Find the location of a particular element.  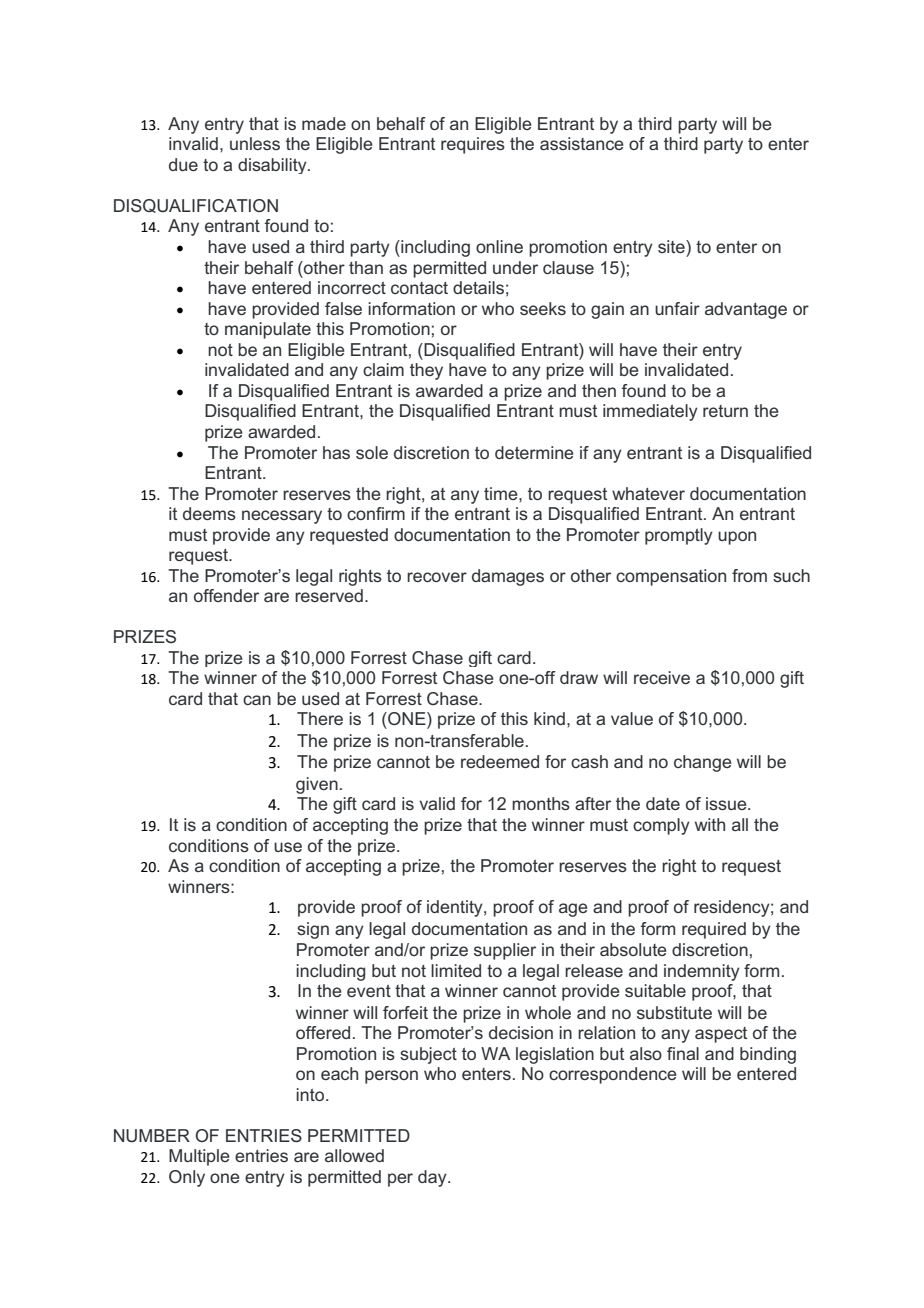

Multiple is located at coordinates (199, 1157).
